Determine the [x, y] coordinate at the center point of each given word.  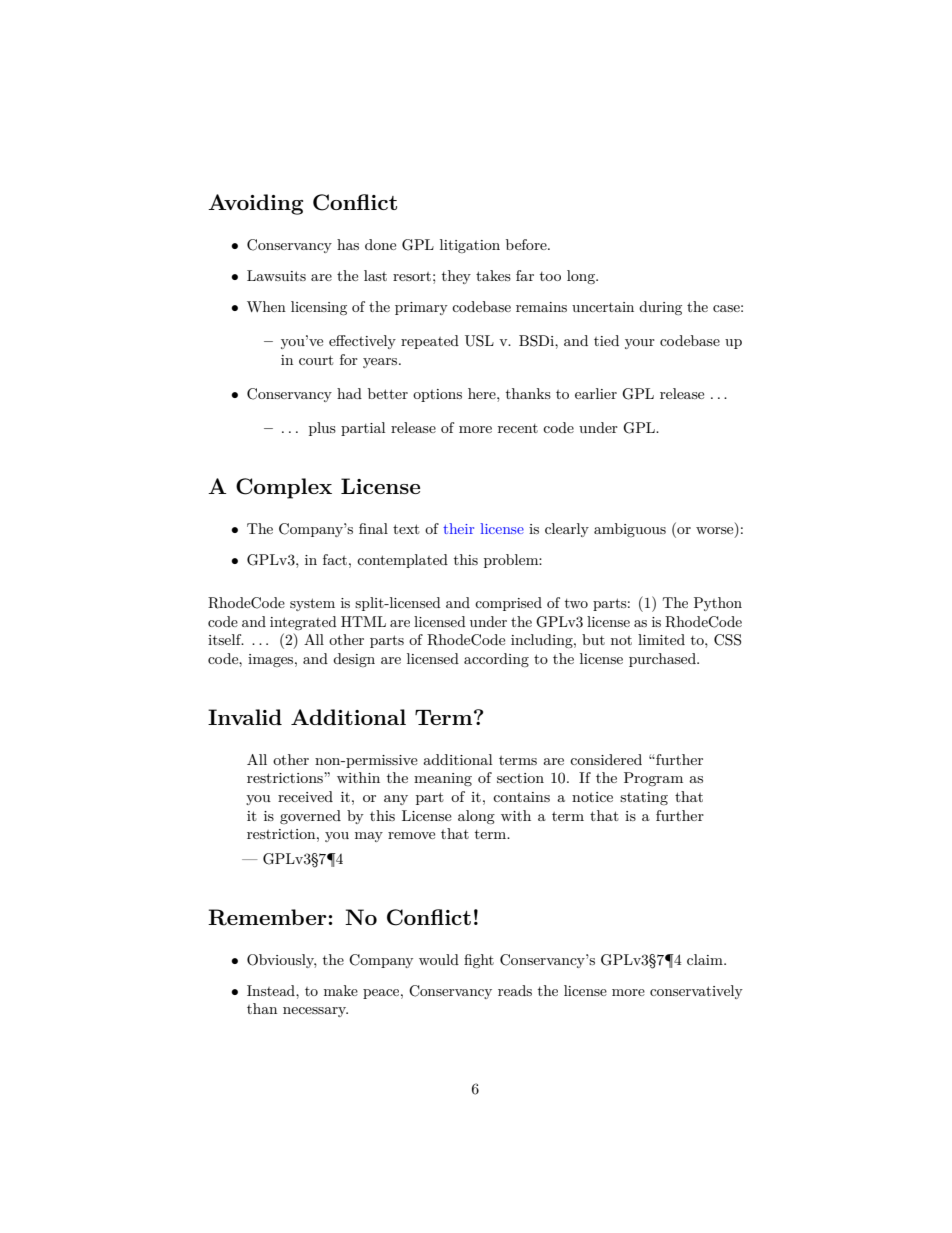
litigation [470, 246]
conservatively [696, 992]
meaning [443, 779]
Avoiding [255, 204]
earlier [596, 393]
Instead [272, 990]
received [305, 796]
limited [661, 639]
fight [479, 961]
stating [644, 798]
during [660, 308]
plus [322, 429]
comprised [508, 604]
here [483, 393]
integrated [303, 623]
